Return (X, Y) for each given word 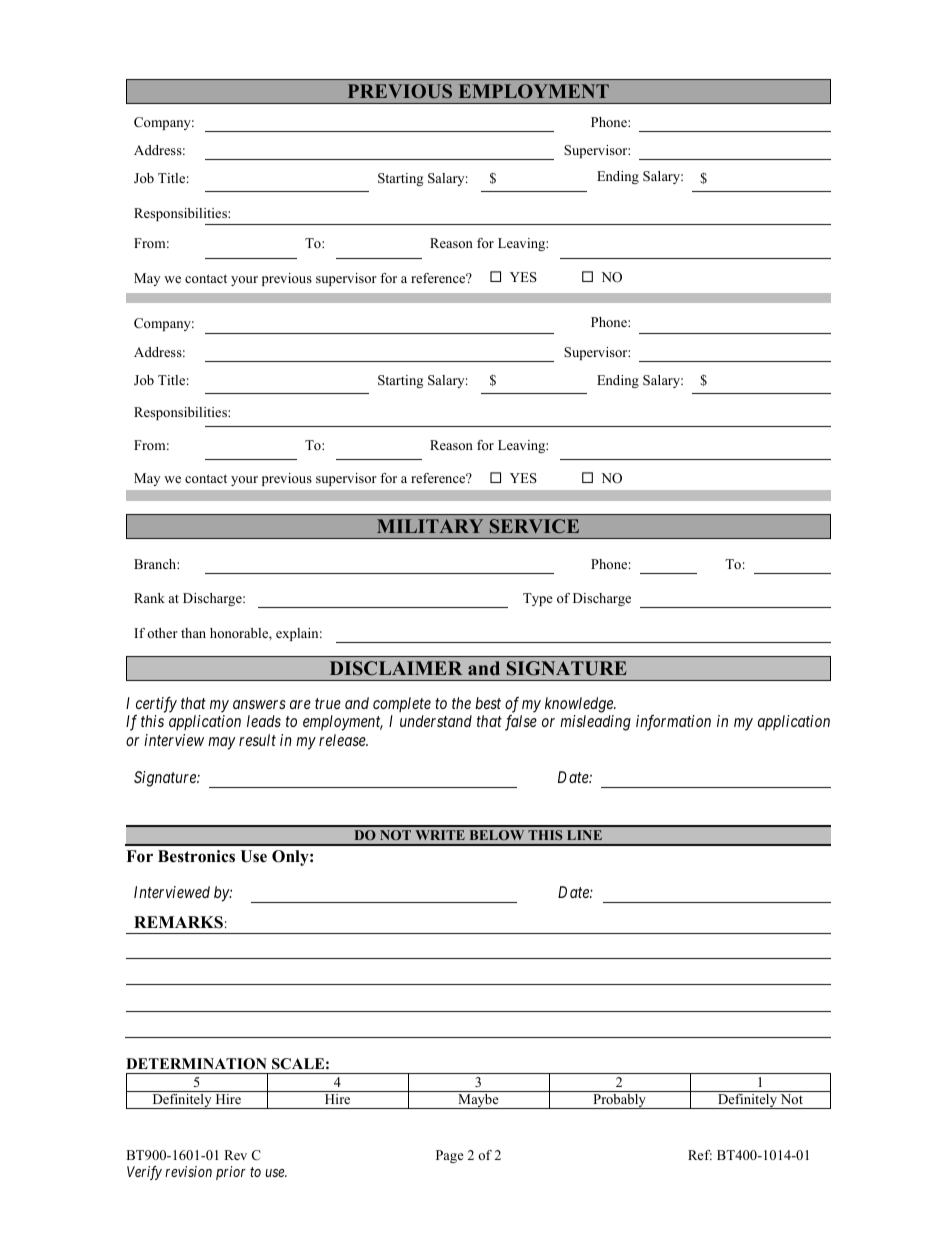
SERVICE (534, 526)
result (257, 740)
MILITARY (430, 526)
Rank (149, 598)
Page (450, 1156)
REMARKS (178, 922)
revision (188, 1171)
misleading (595, 723)
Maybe (478, 1101)
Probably (619, 1101)
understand (436, 721)
